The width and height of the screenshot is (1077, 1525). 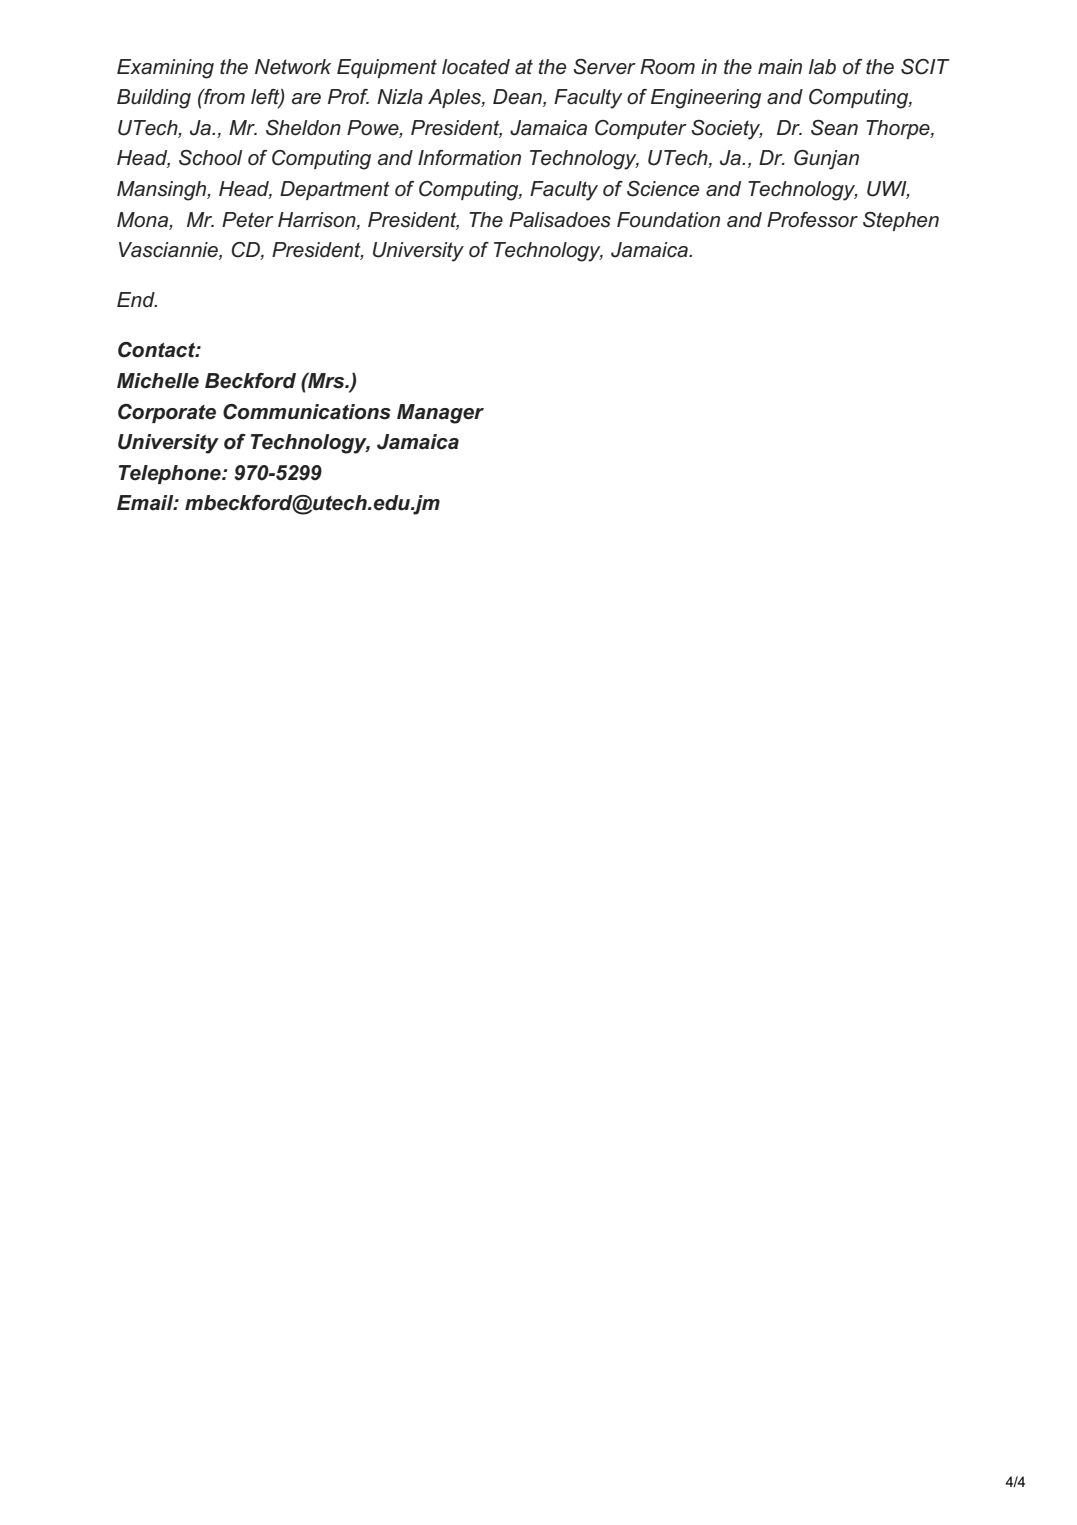 I want to click on Foundation, so click(x=668, y=220).
